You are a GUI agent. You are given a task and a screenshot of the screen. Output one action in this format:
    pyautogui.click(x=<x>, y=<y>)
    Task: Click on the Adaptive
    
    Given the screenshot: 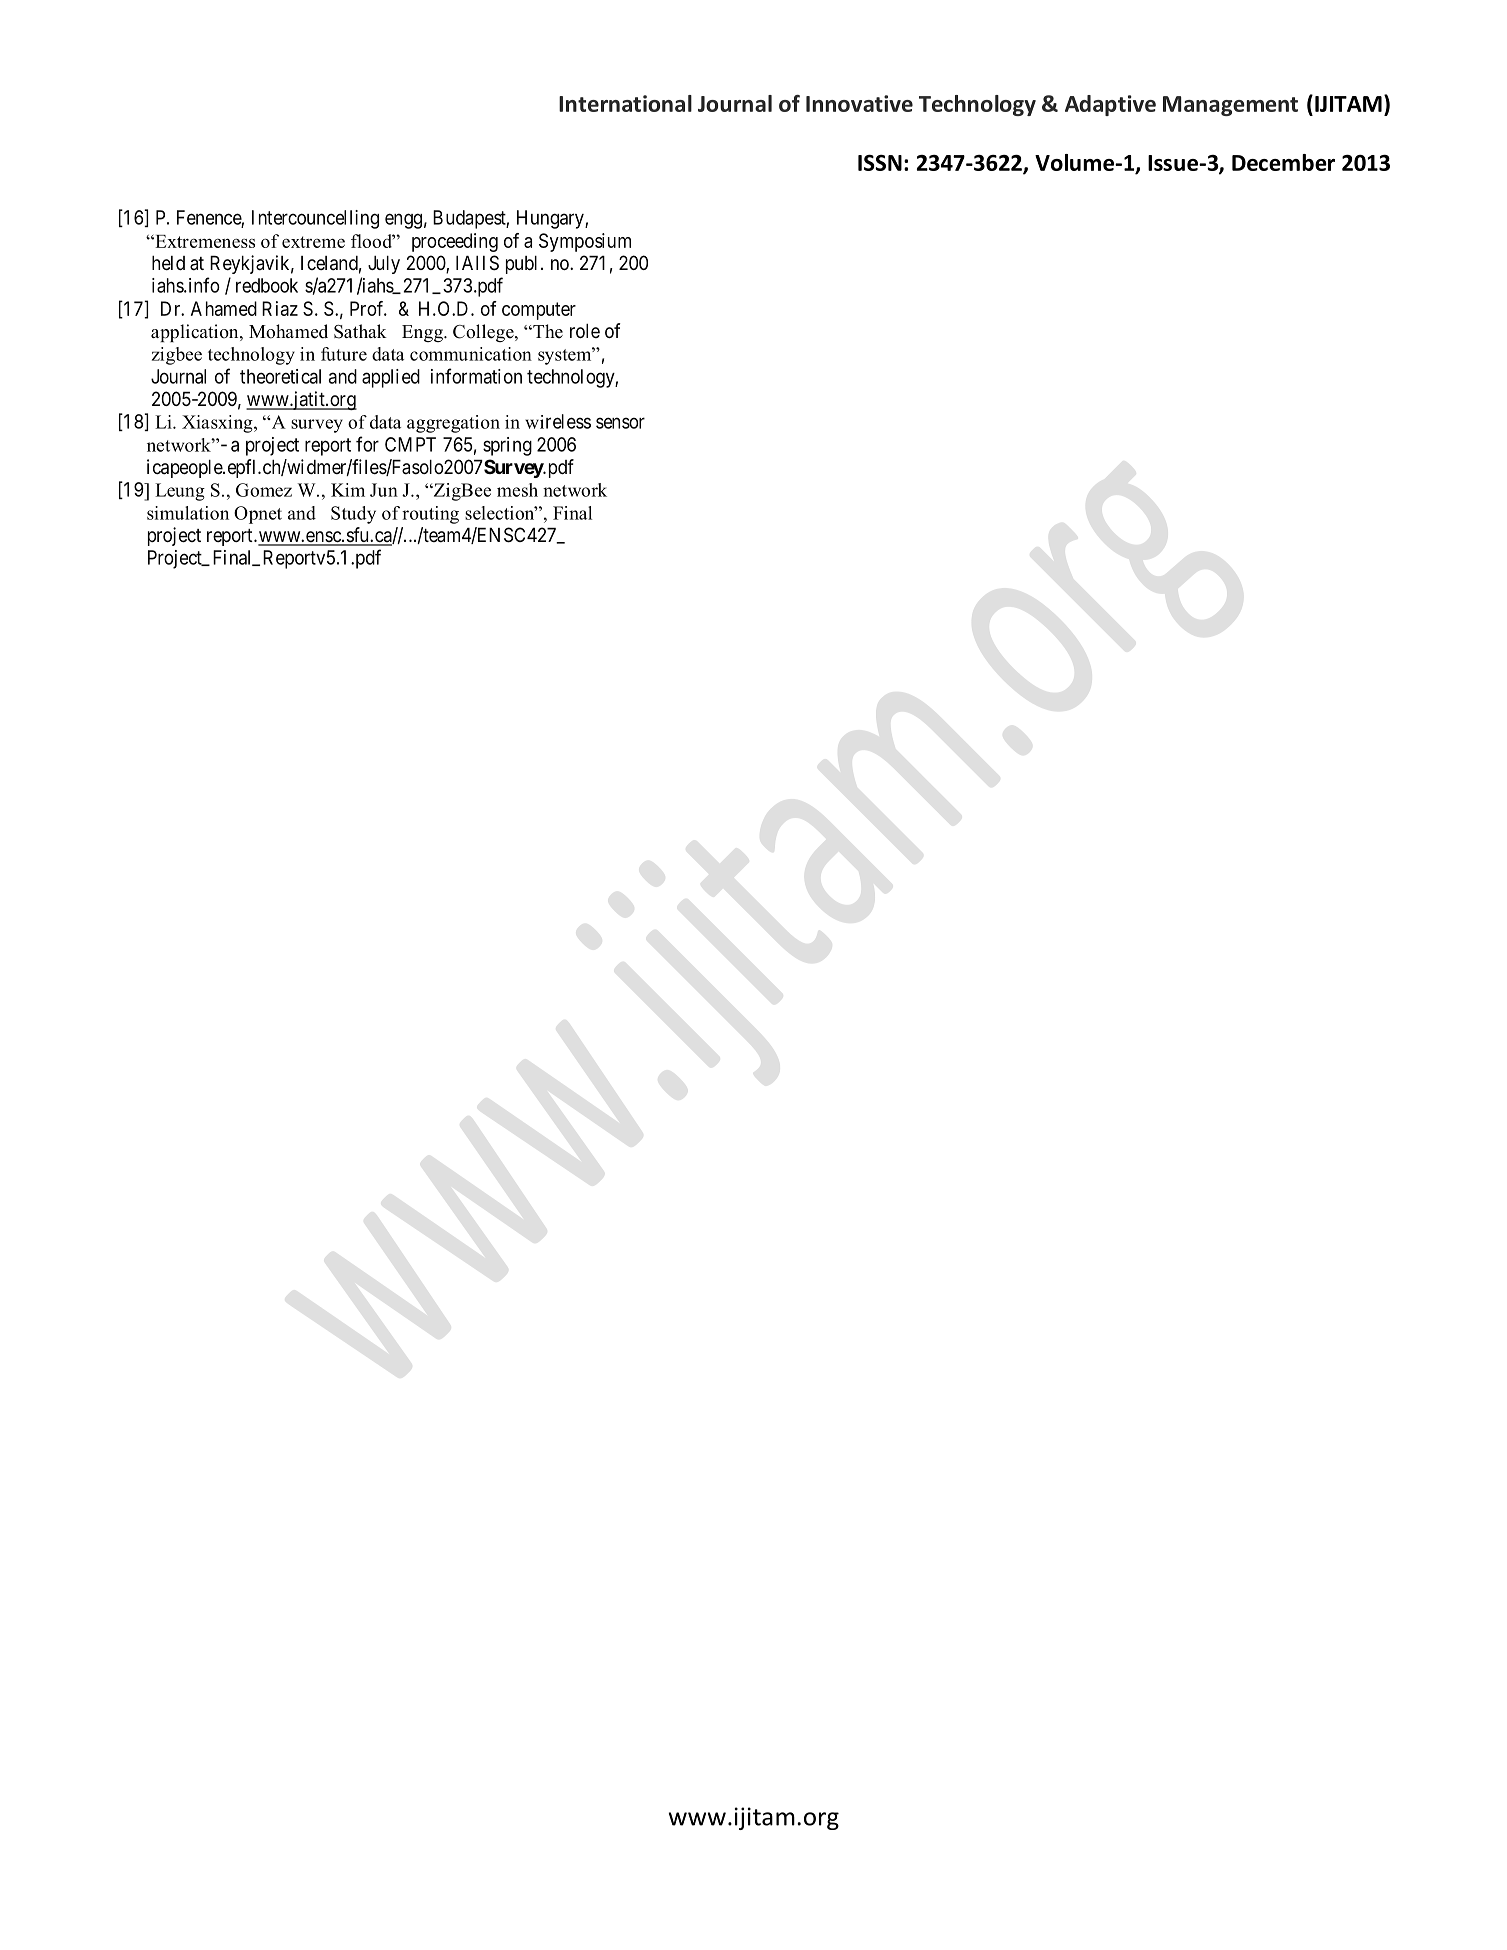 What is the action you would take?
    pyautogui.click(x=1110, y=105)
